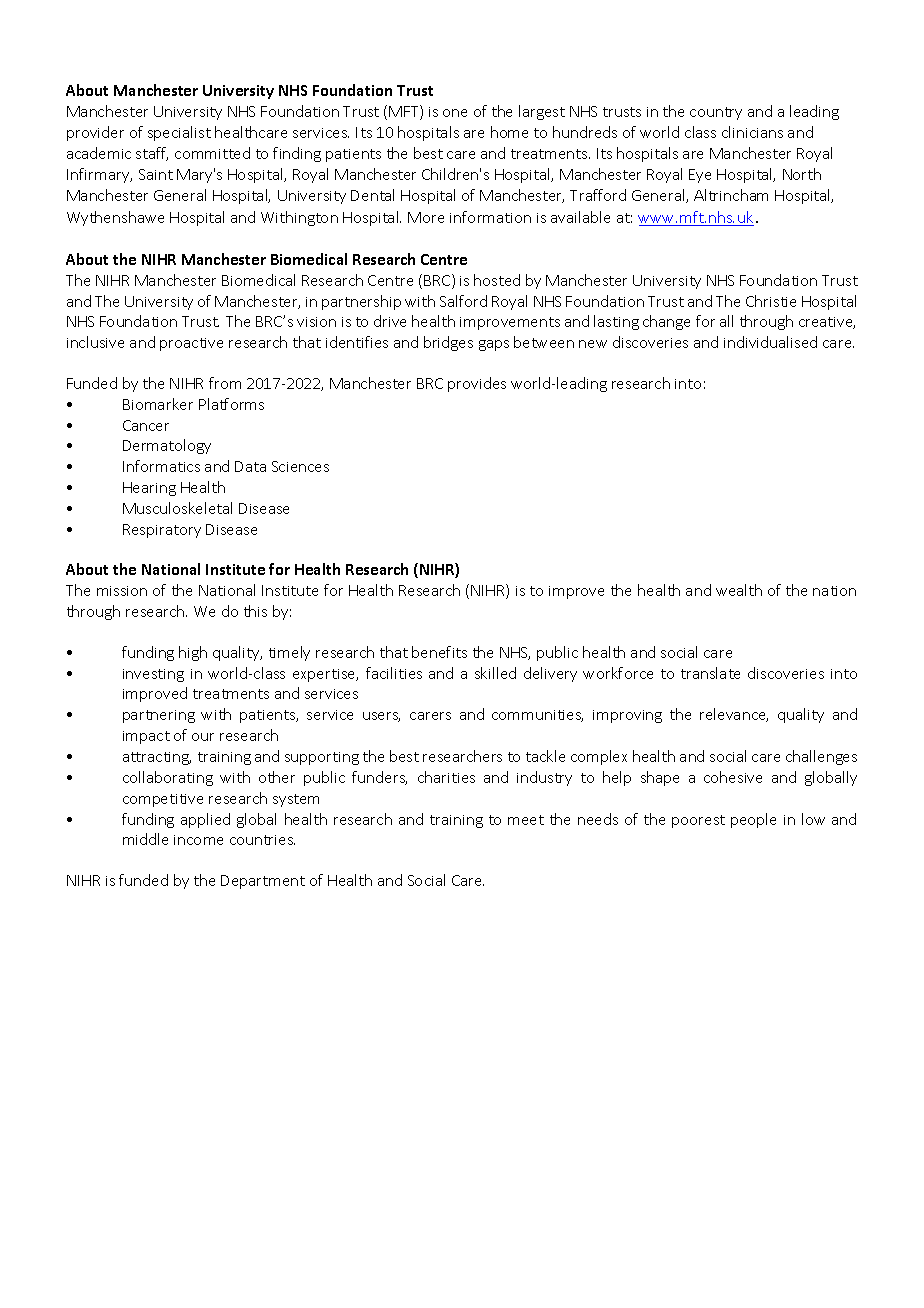 The height and width of the screenshot is (1308, 924). I want to click on income, so click(198, 840).
